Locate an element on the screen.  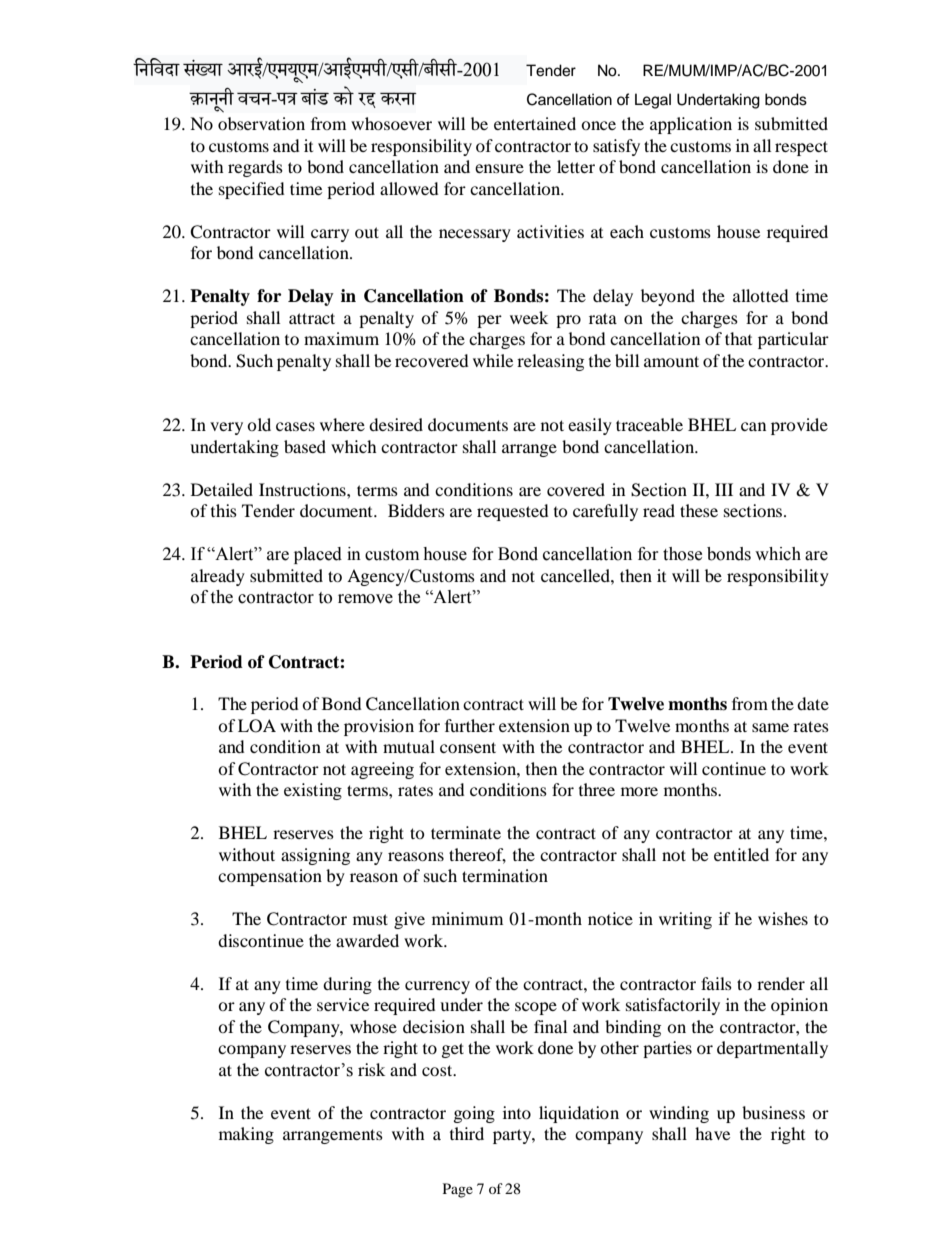
into is located at coordinates (517, 1112).
